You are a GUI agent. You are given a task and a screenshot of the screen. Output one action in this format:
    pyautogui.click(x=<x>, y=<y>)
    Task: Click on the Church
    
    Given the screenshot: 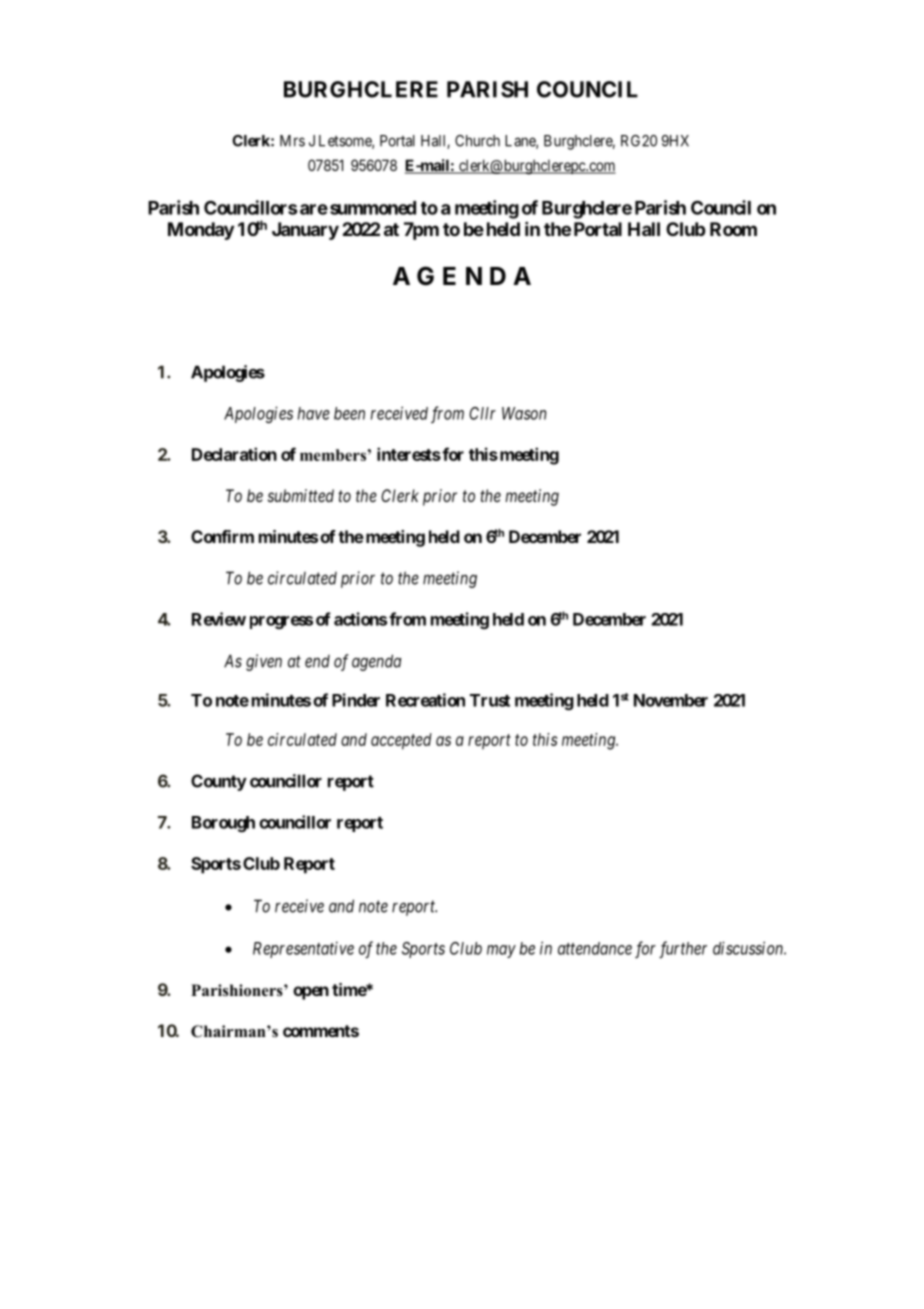 What is the action you would take?
    pyautogui.click(x=477, y=141)
